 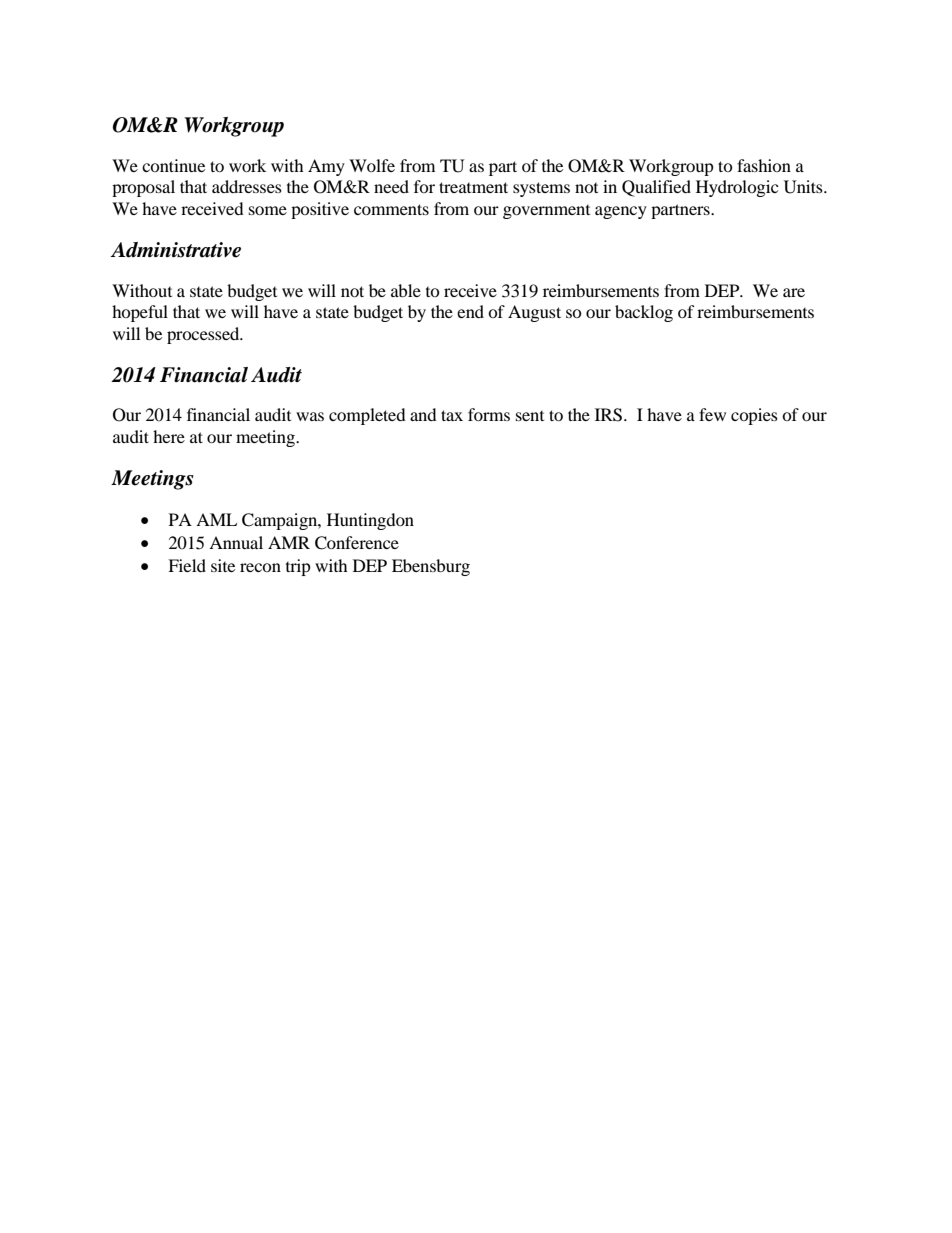 I want to click on Hydrologic, so click(x=737, y=188).
